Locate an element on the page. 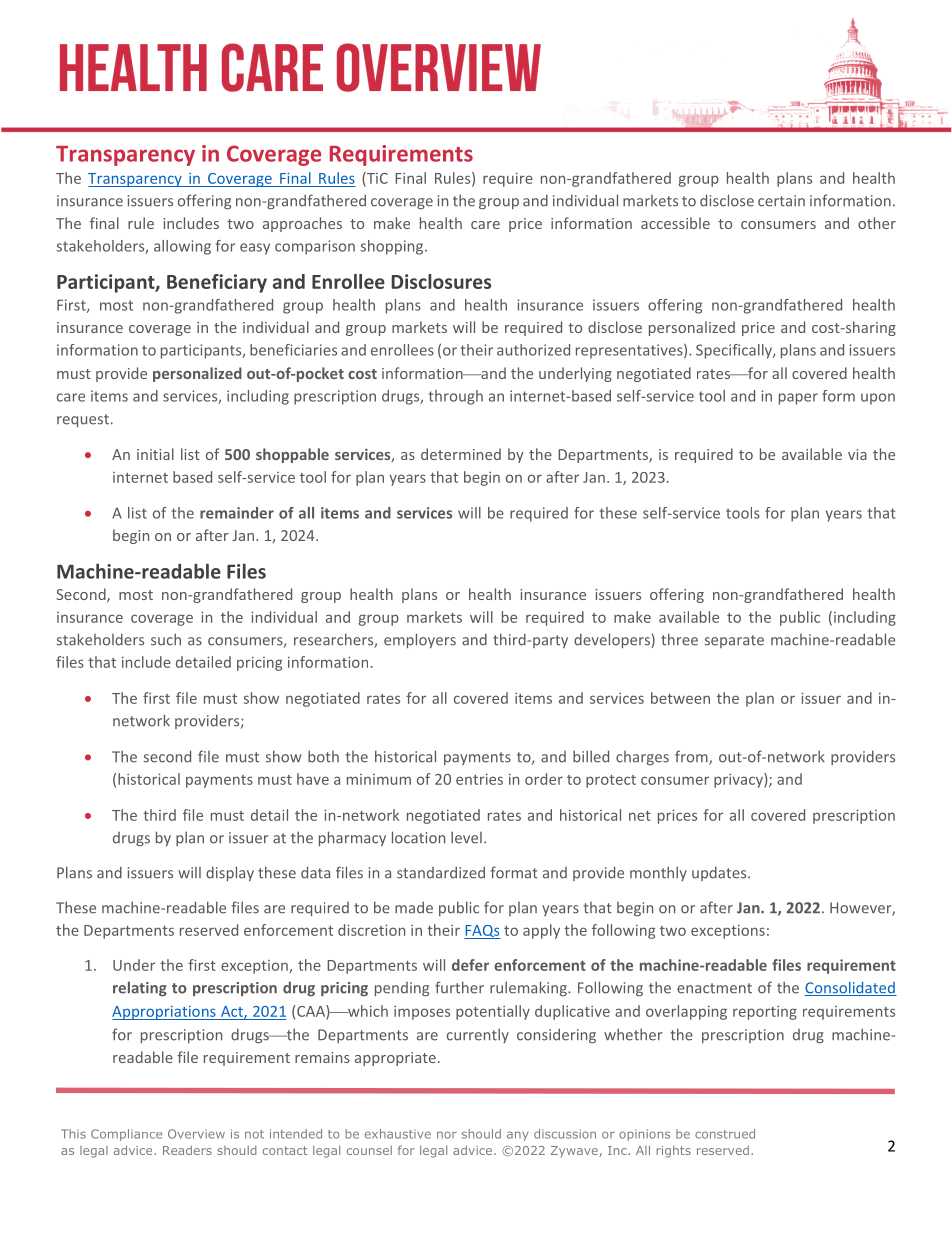  allowing is located at coordinates (182, 247).
